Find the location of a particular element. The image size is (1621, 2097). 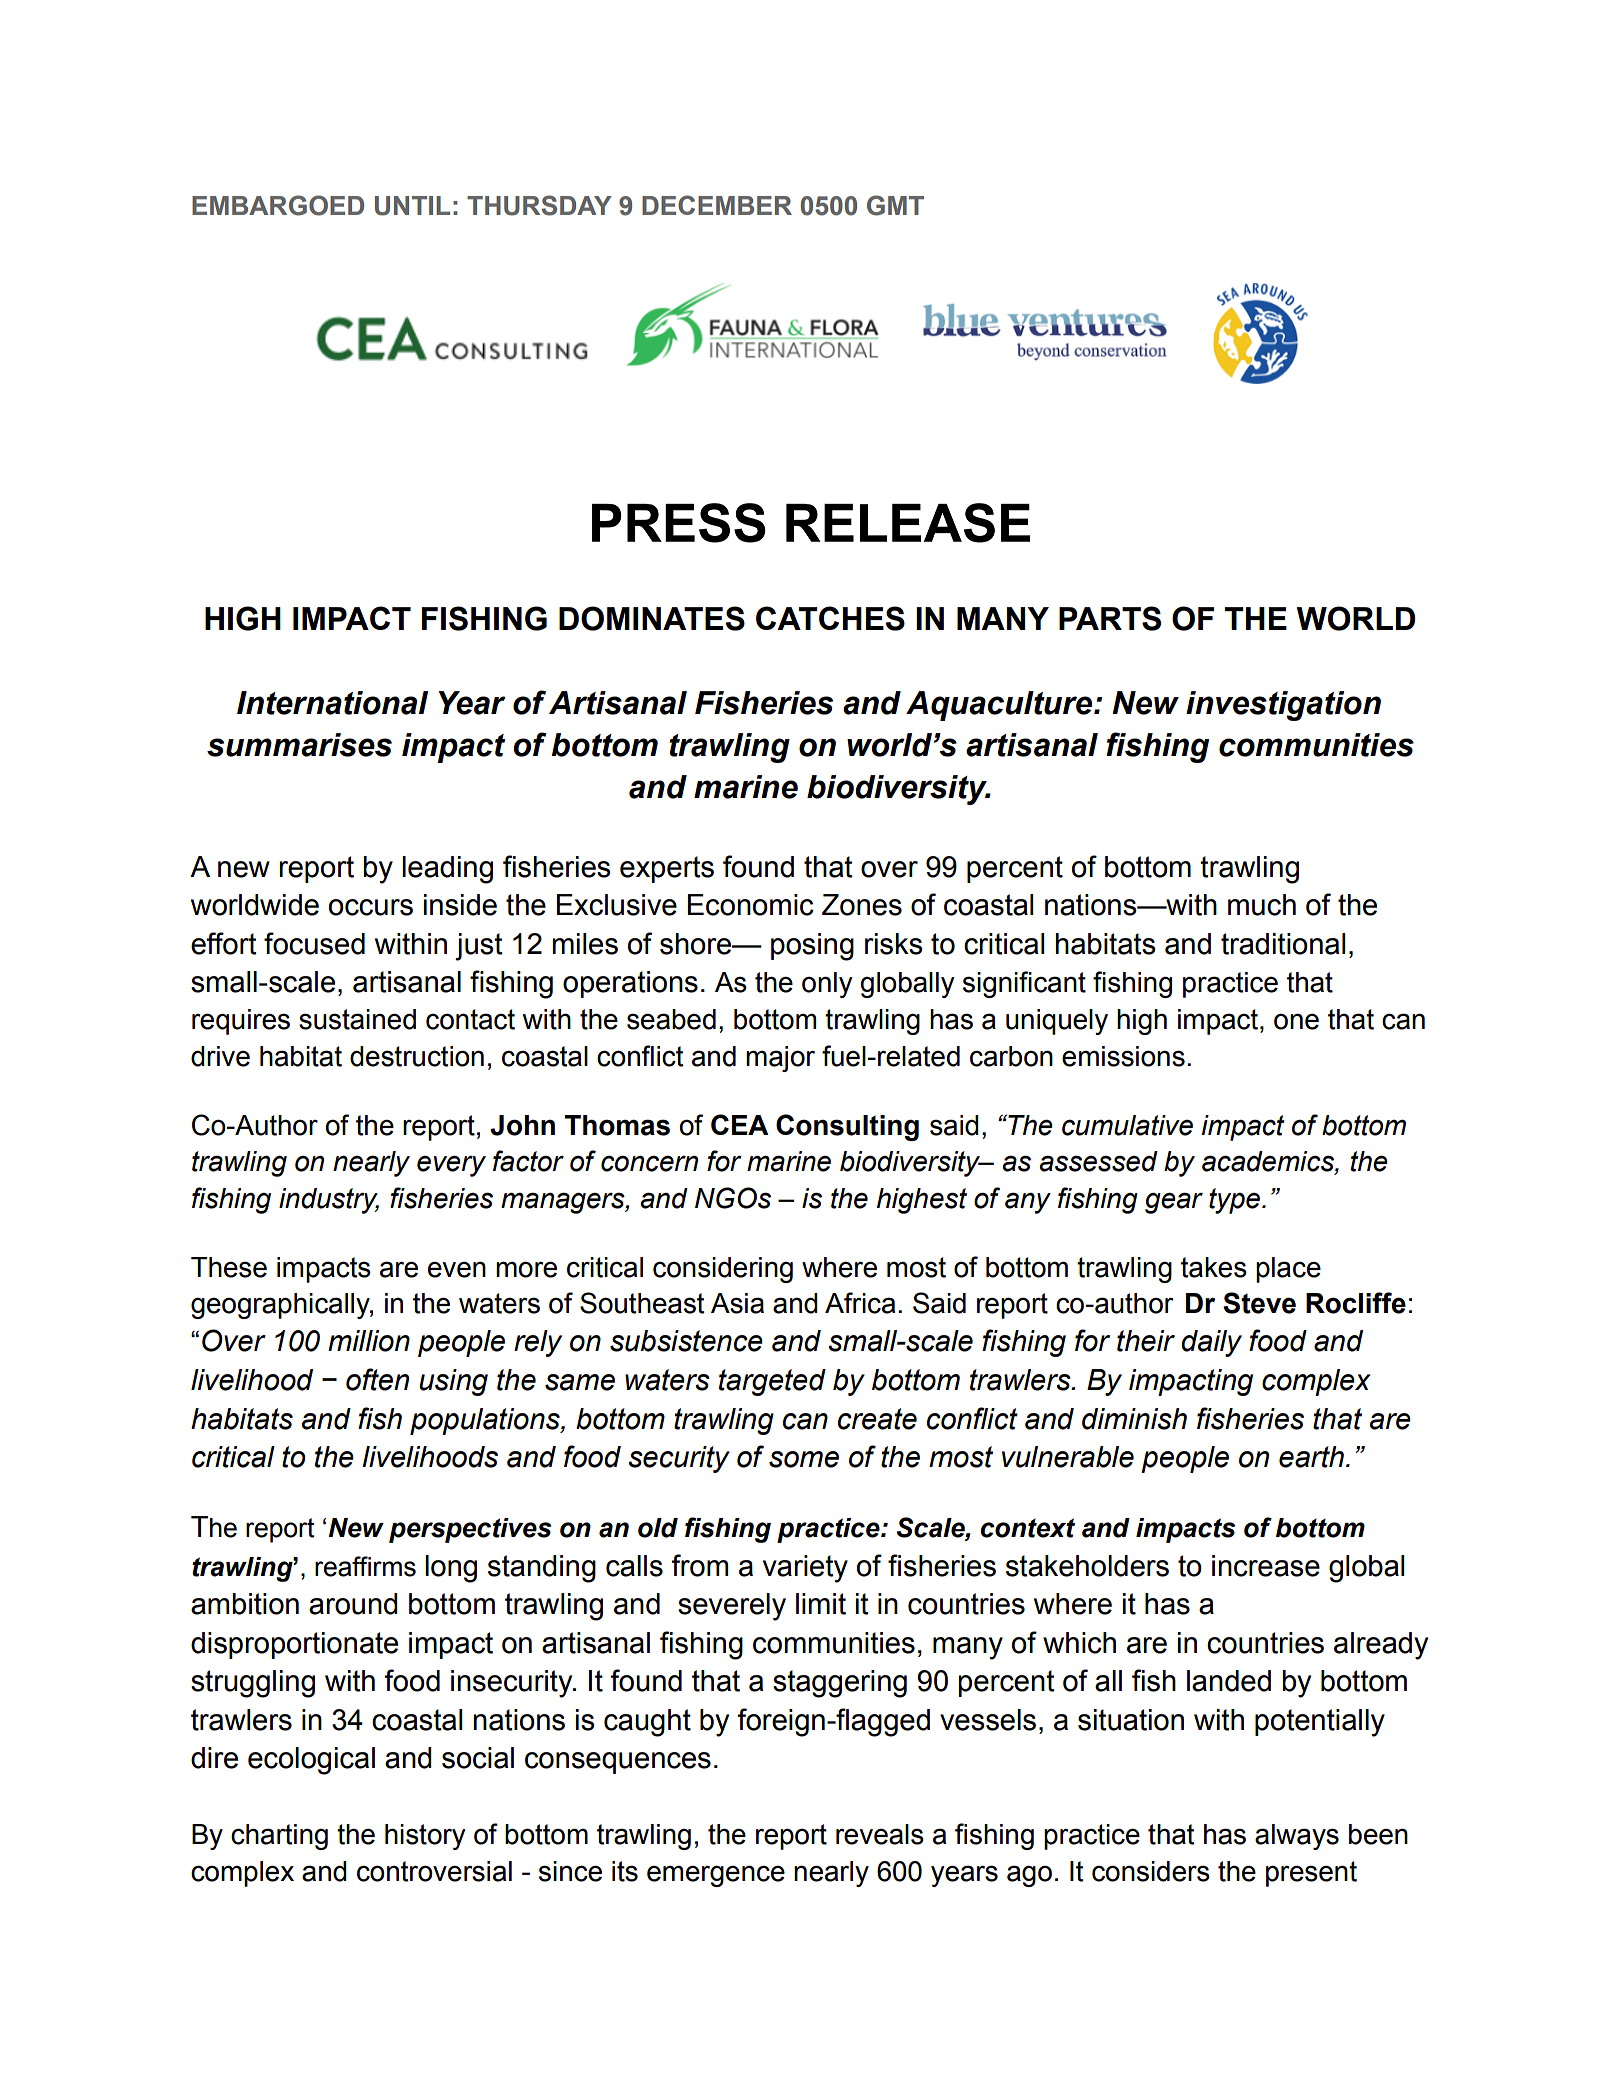

Steve is located at coordinates (1259, 1303).
